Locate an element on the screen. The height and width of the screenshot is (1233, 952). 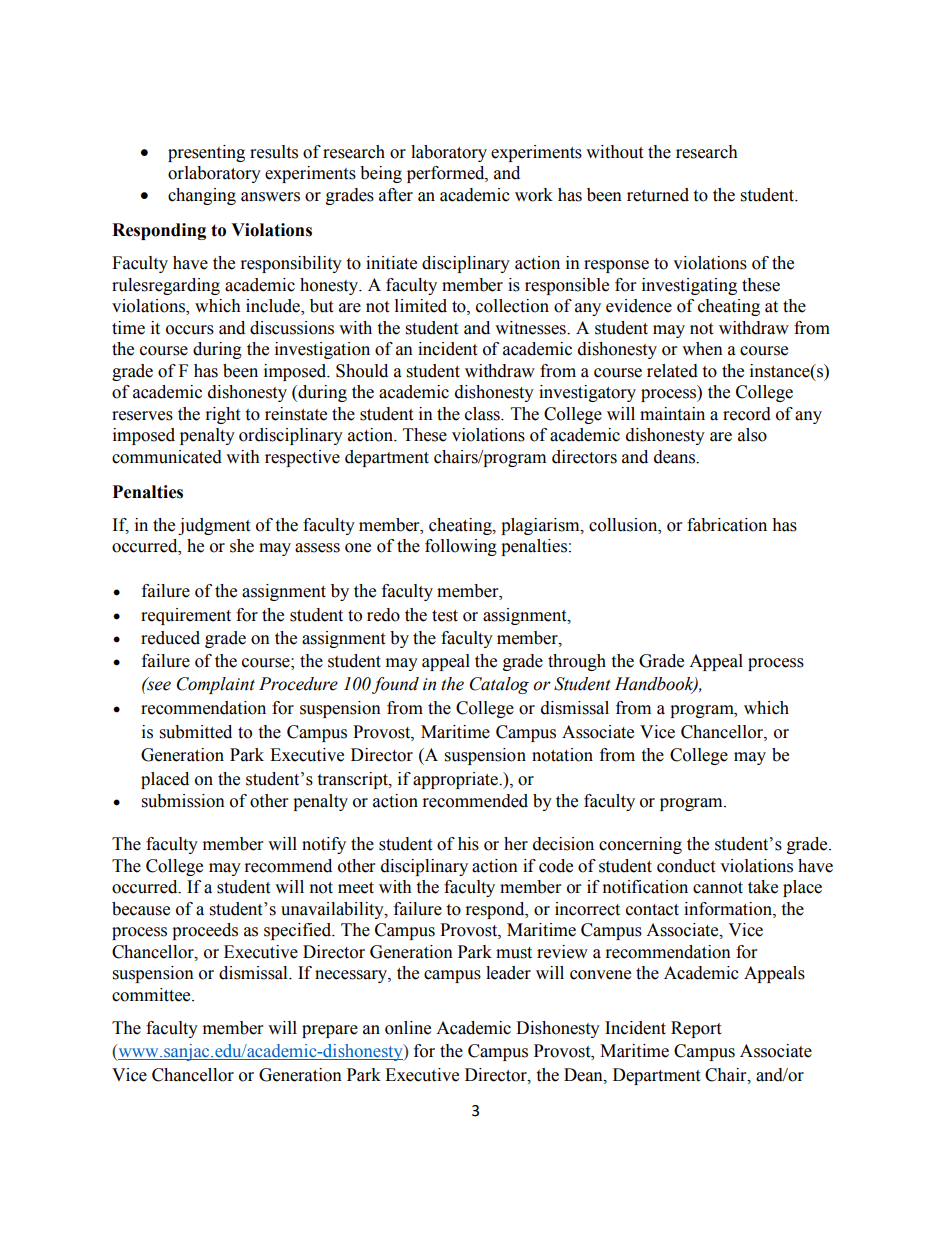
online is located at coordinates (408, 1028).
